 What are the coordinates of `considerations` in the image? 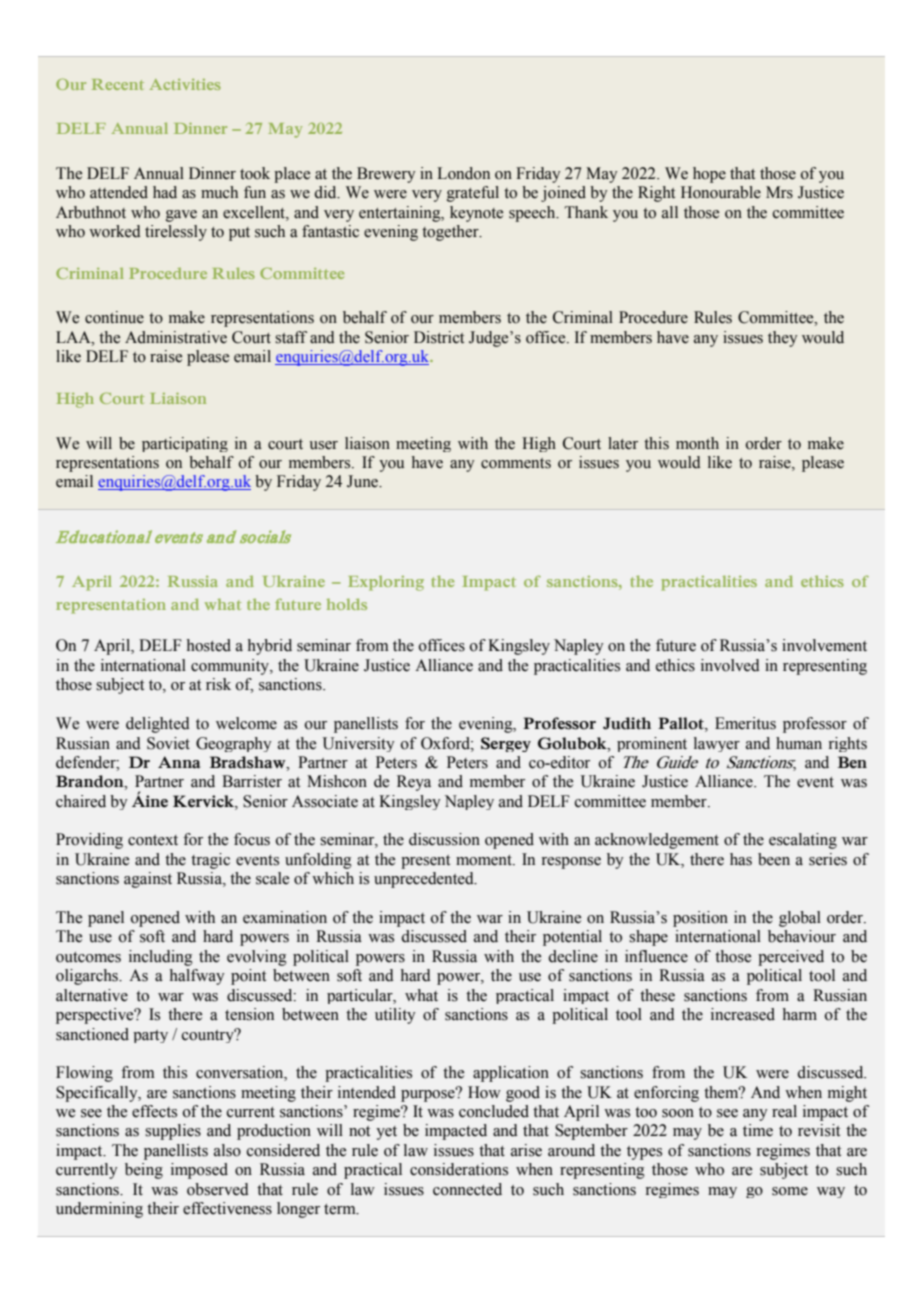 It's located at (459, 1169).
